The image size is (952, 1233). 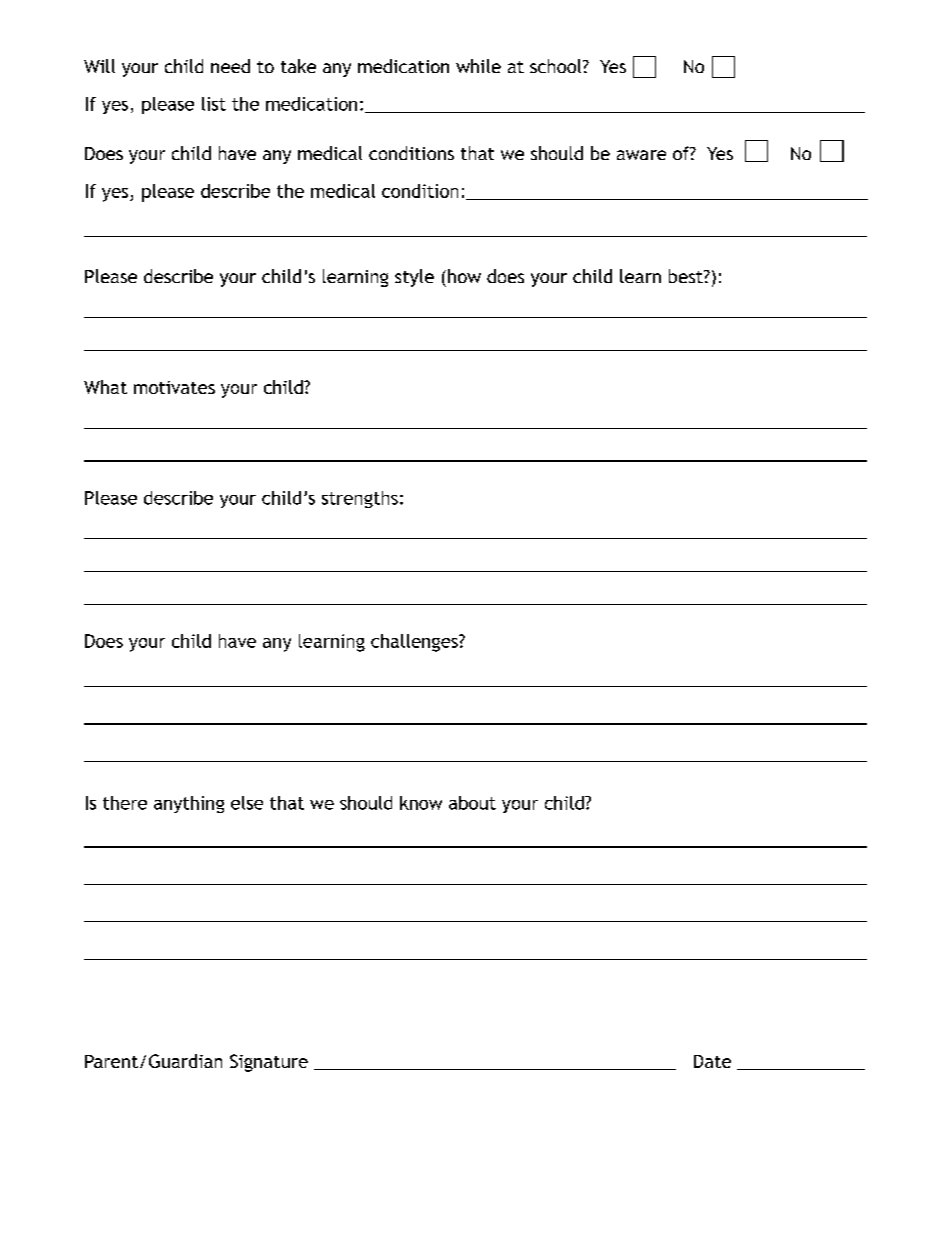 I want to click on while, so click(x=478, y=66).
